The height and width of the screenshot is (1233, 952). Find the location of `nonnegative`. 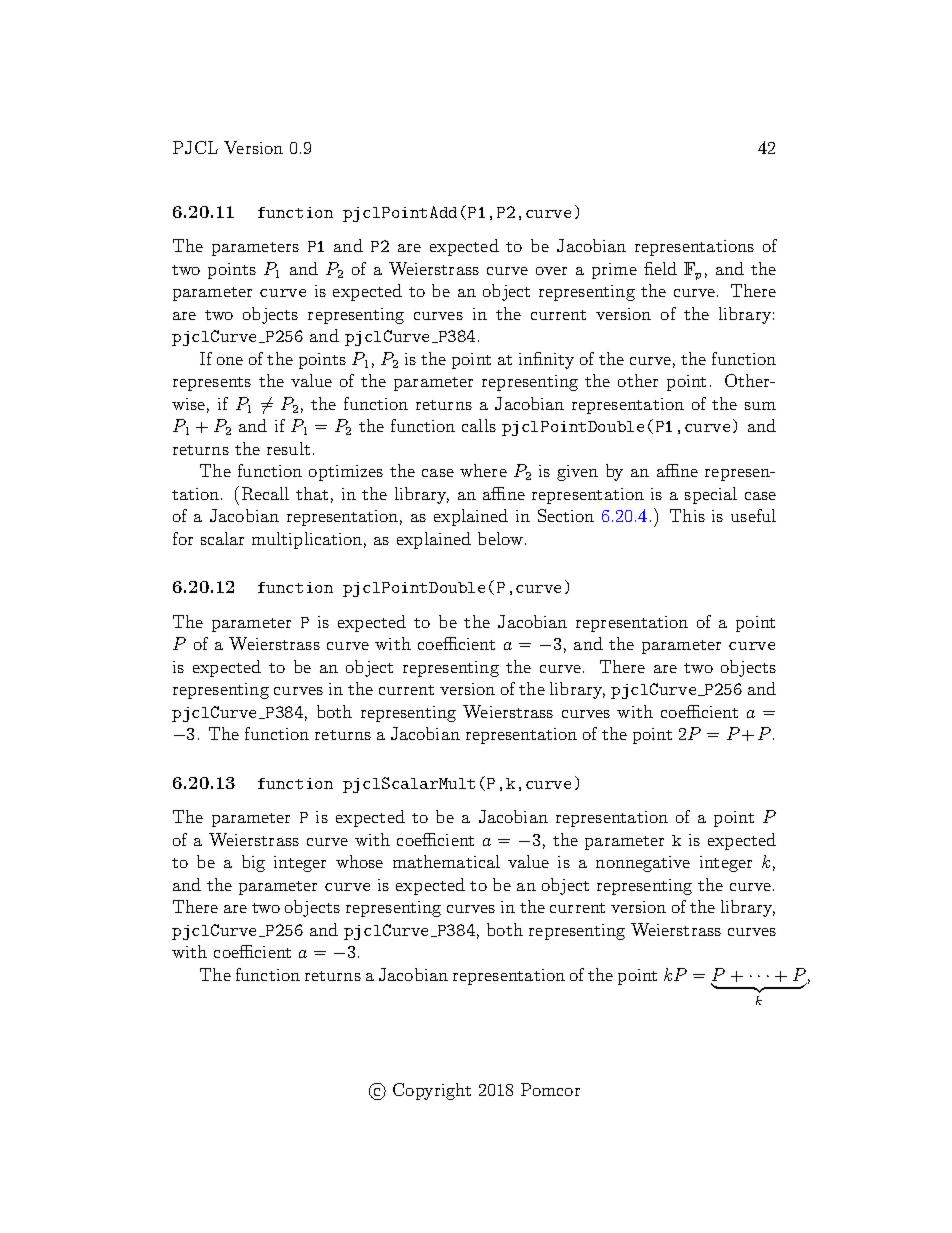

nonnegative is located at coordinates (643, 864).
